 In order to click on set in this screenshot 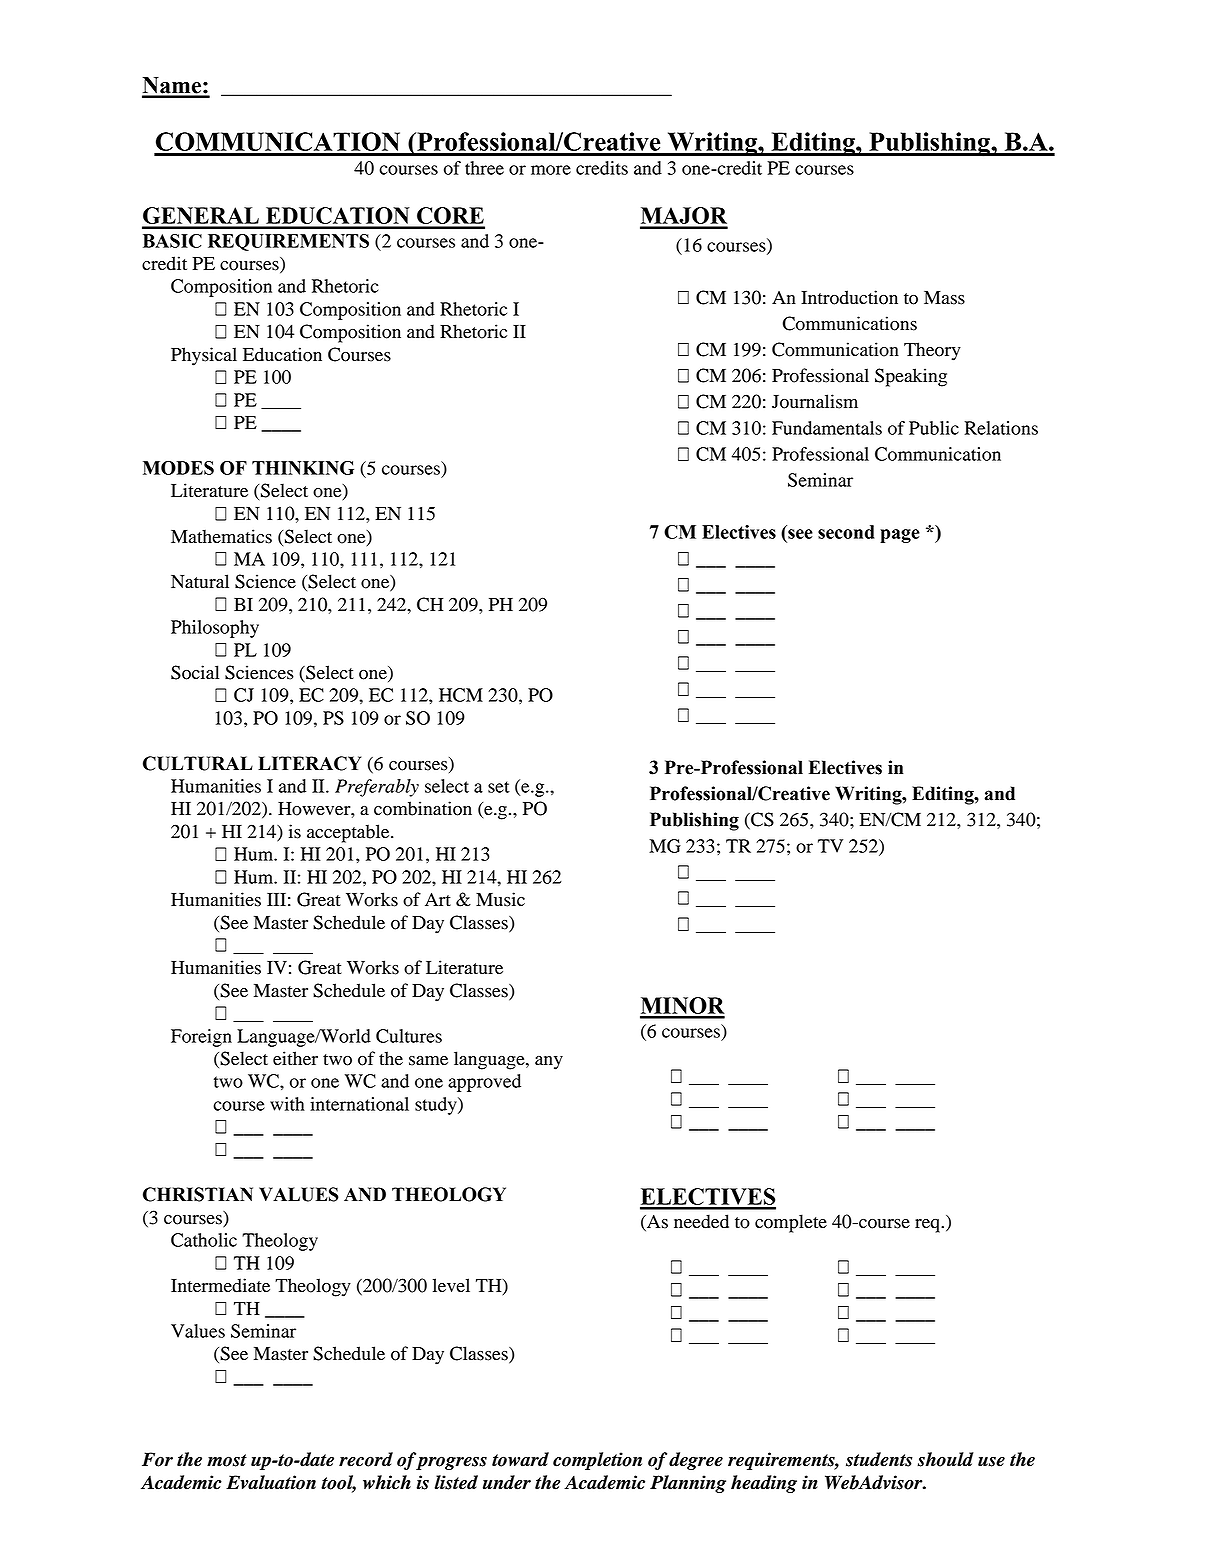, I will do `click(499, 787)`.
